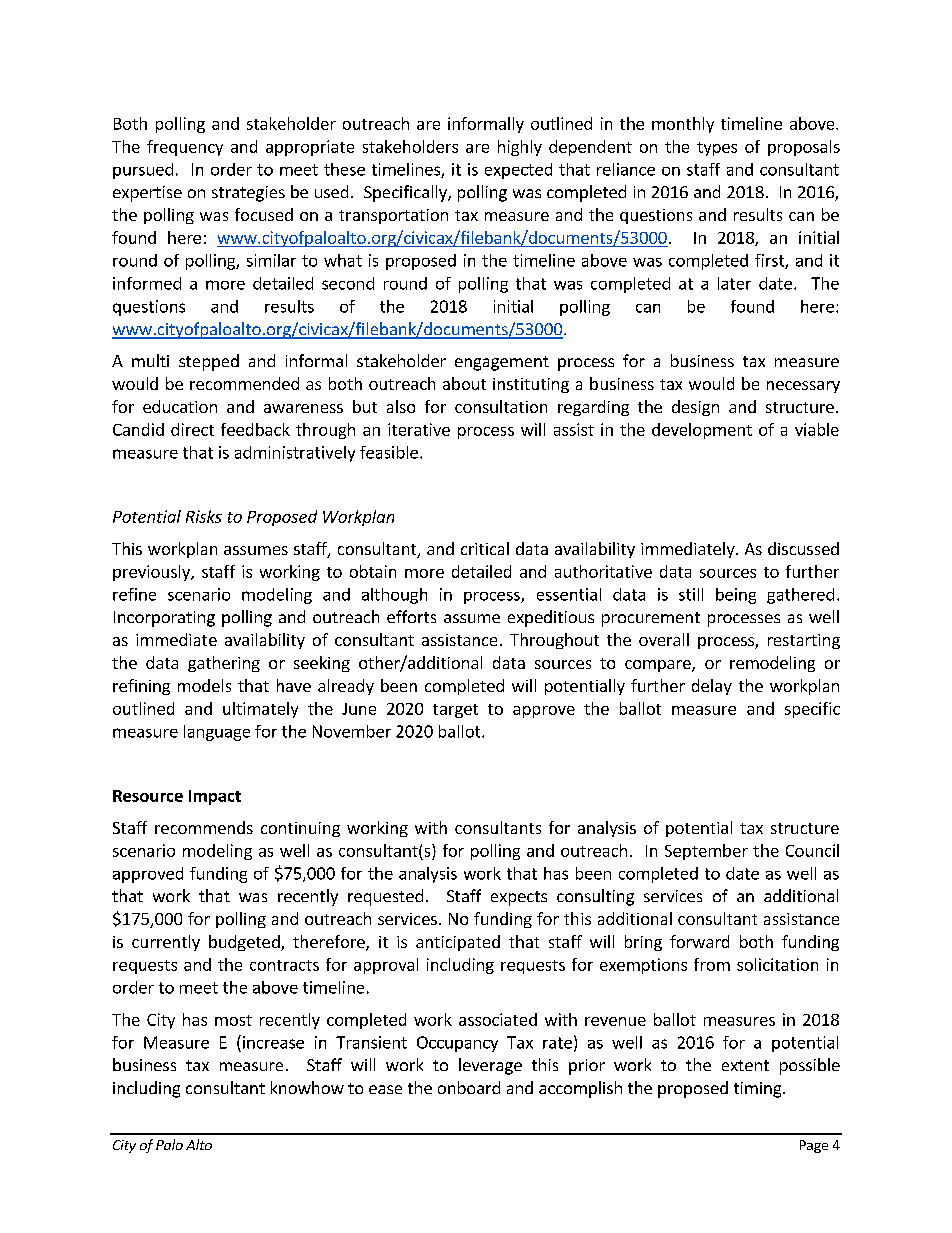  What do you see at coordinates (411, 616) in the screenshot?
I see `efforts` at bounding box center [411, 616].
